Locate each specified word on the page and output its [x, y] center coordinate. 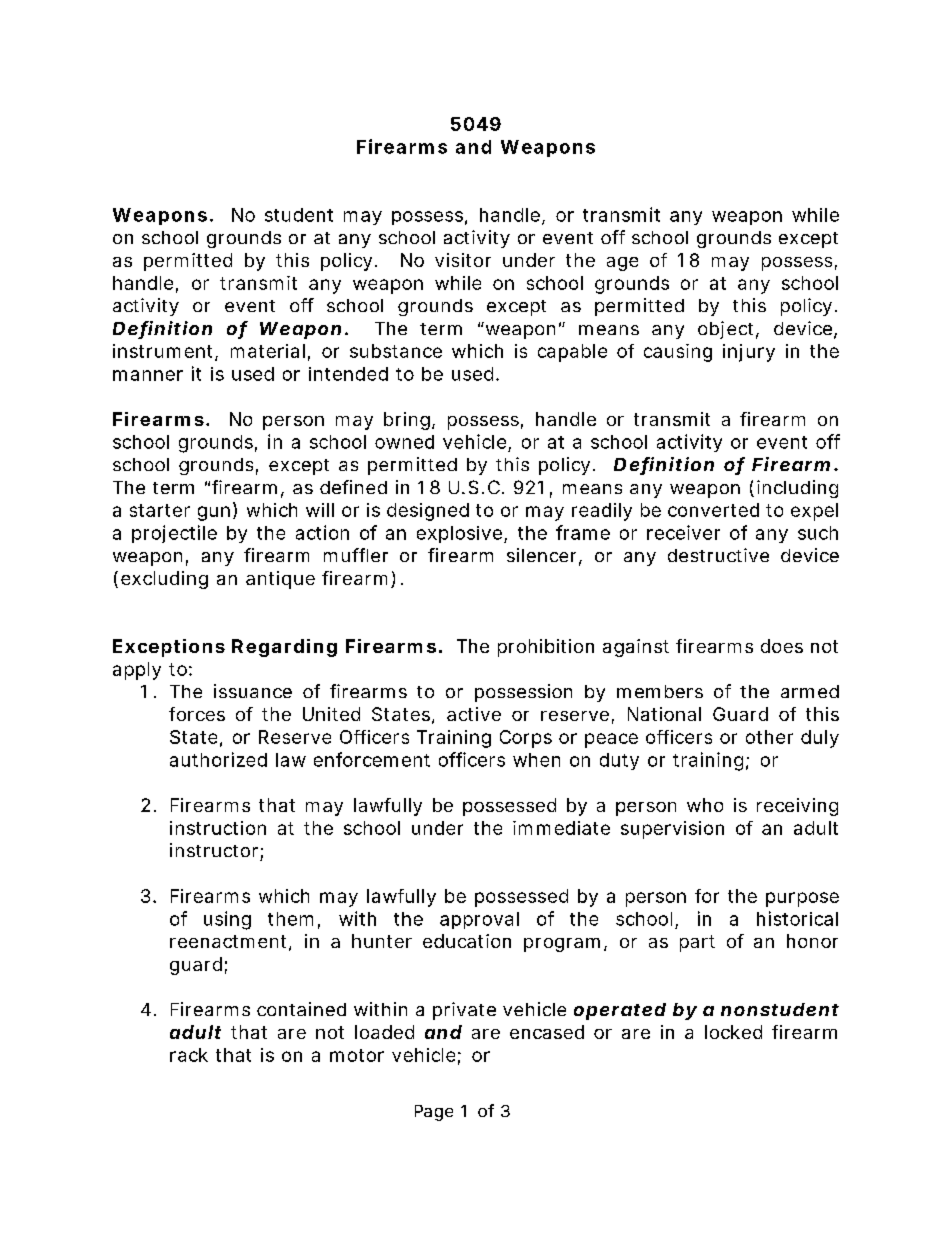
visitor [463, 260]
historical [797, 918]
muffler [356, 555]
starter [160, 510]
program [561, 945]
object [725, 330]
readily [602, 512]
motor [357, 1055]
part [697, 943]
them [289, 919]
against [636, 648]
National [664, 714]
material [268, 351]
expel [814, 512]
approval [479, 920]
